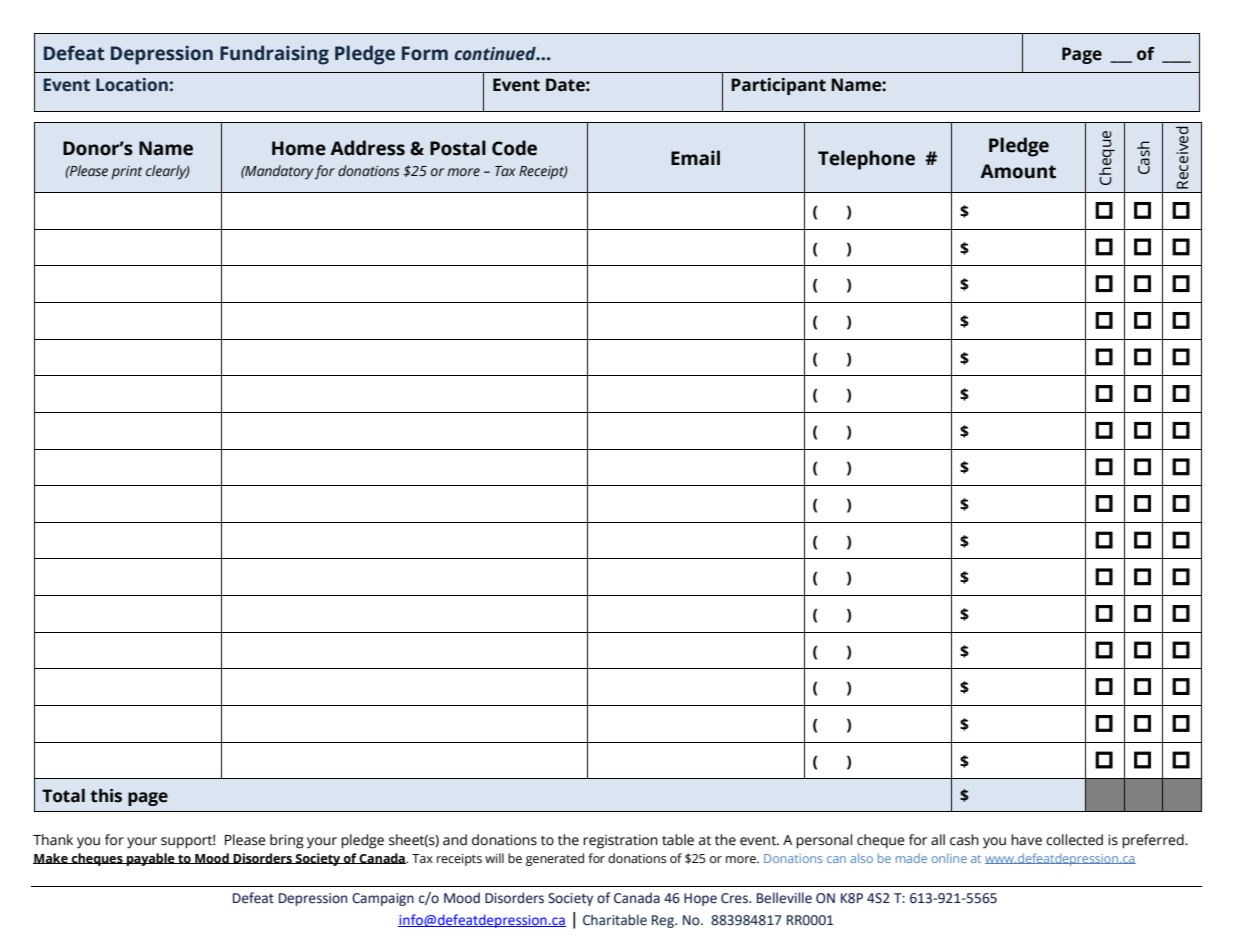 The image size is (1233, 952). I want to click on Location, so click(132, 85).
